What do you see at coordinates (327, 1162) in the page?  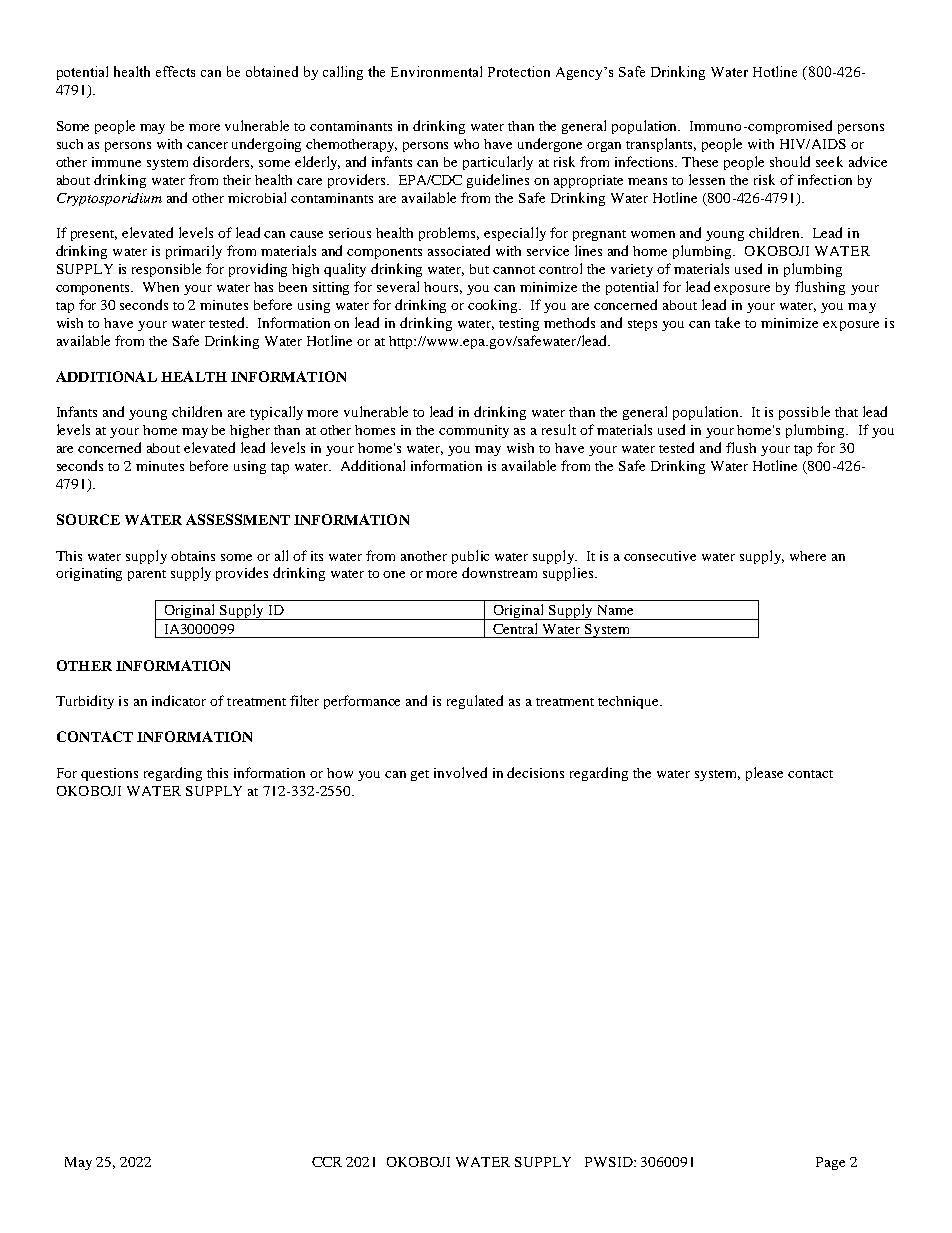 I see `CCR` at bounding box center [327, 1162].
